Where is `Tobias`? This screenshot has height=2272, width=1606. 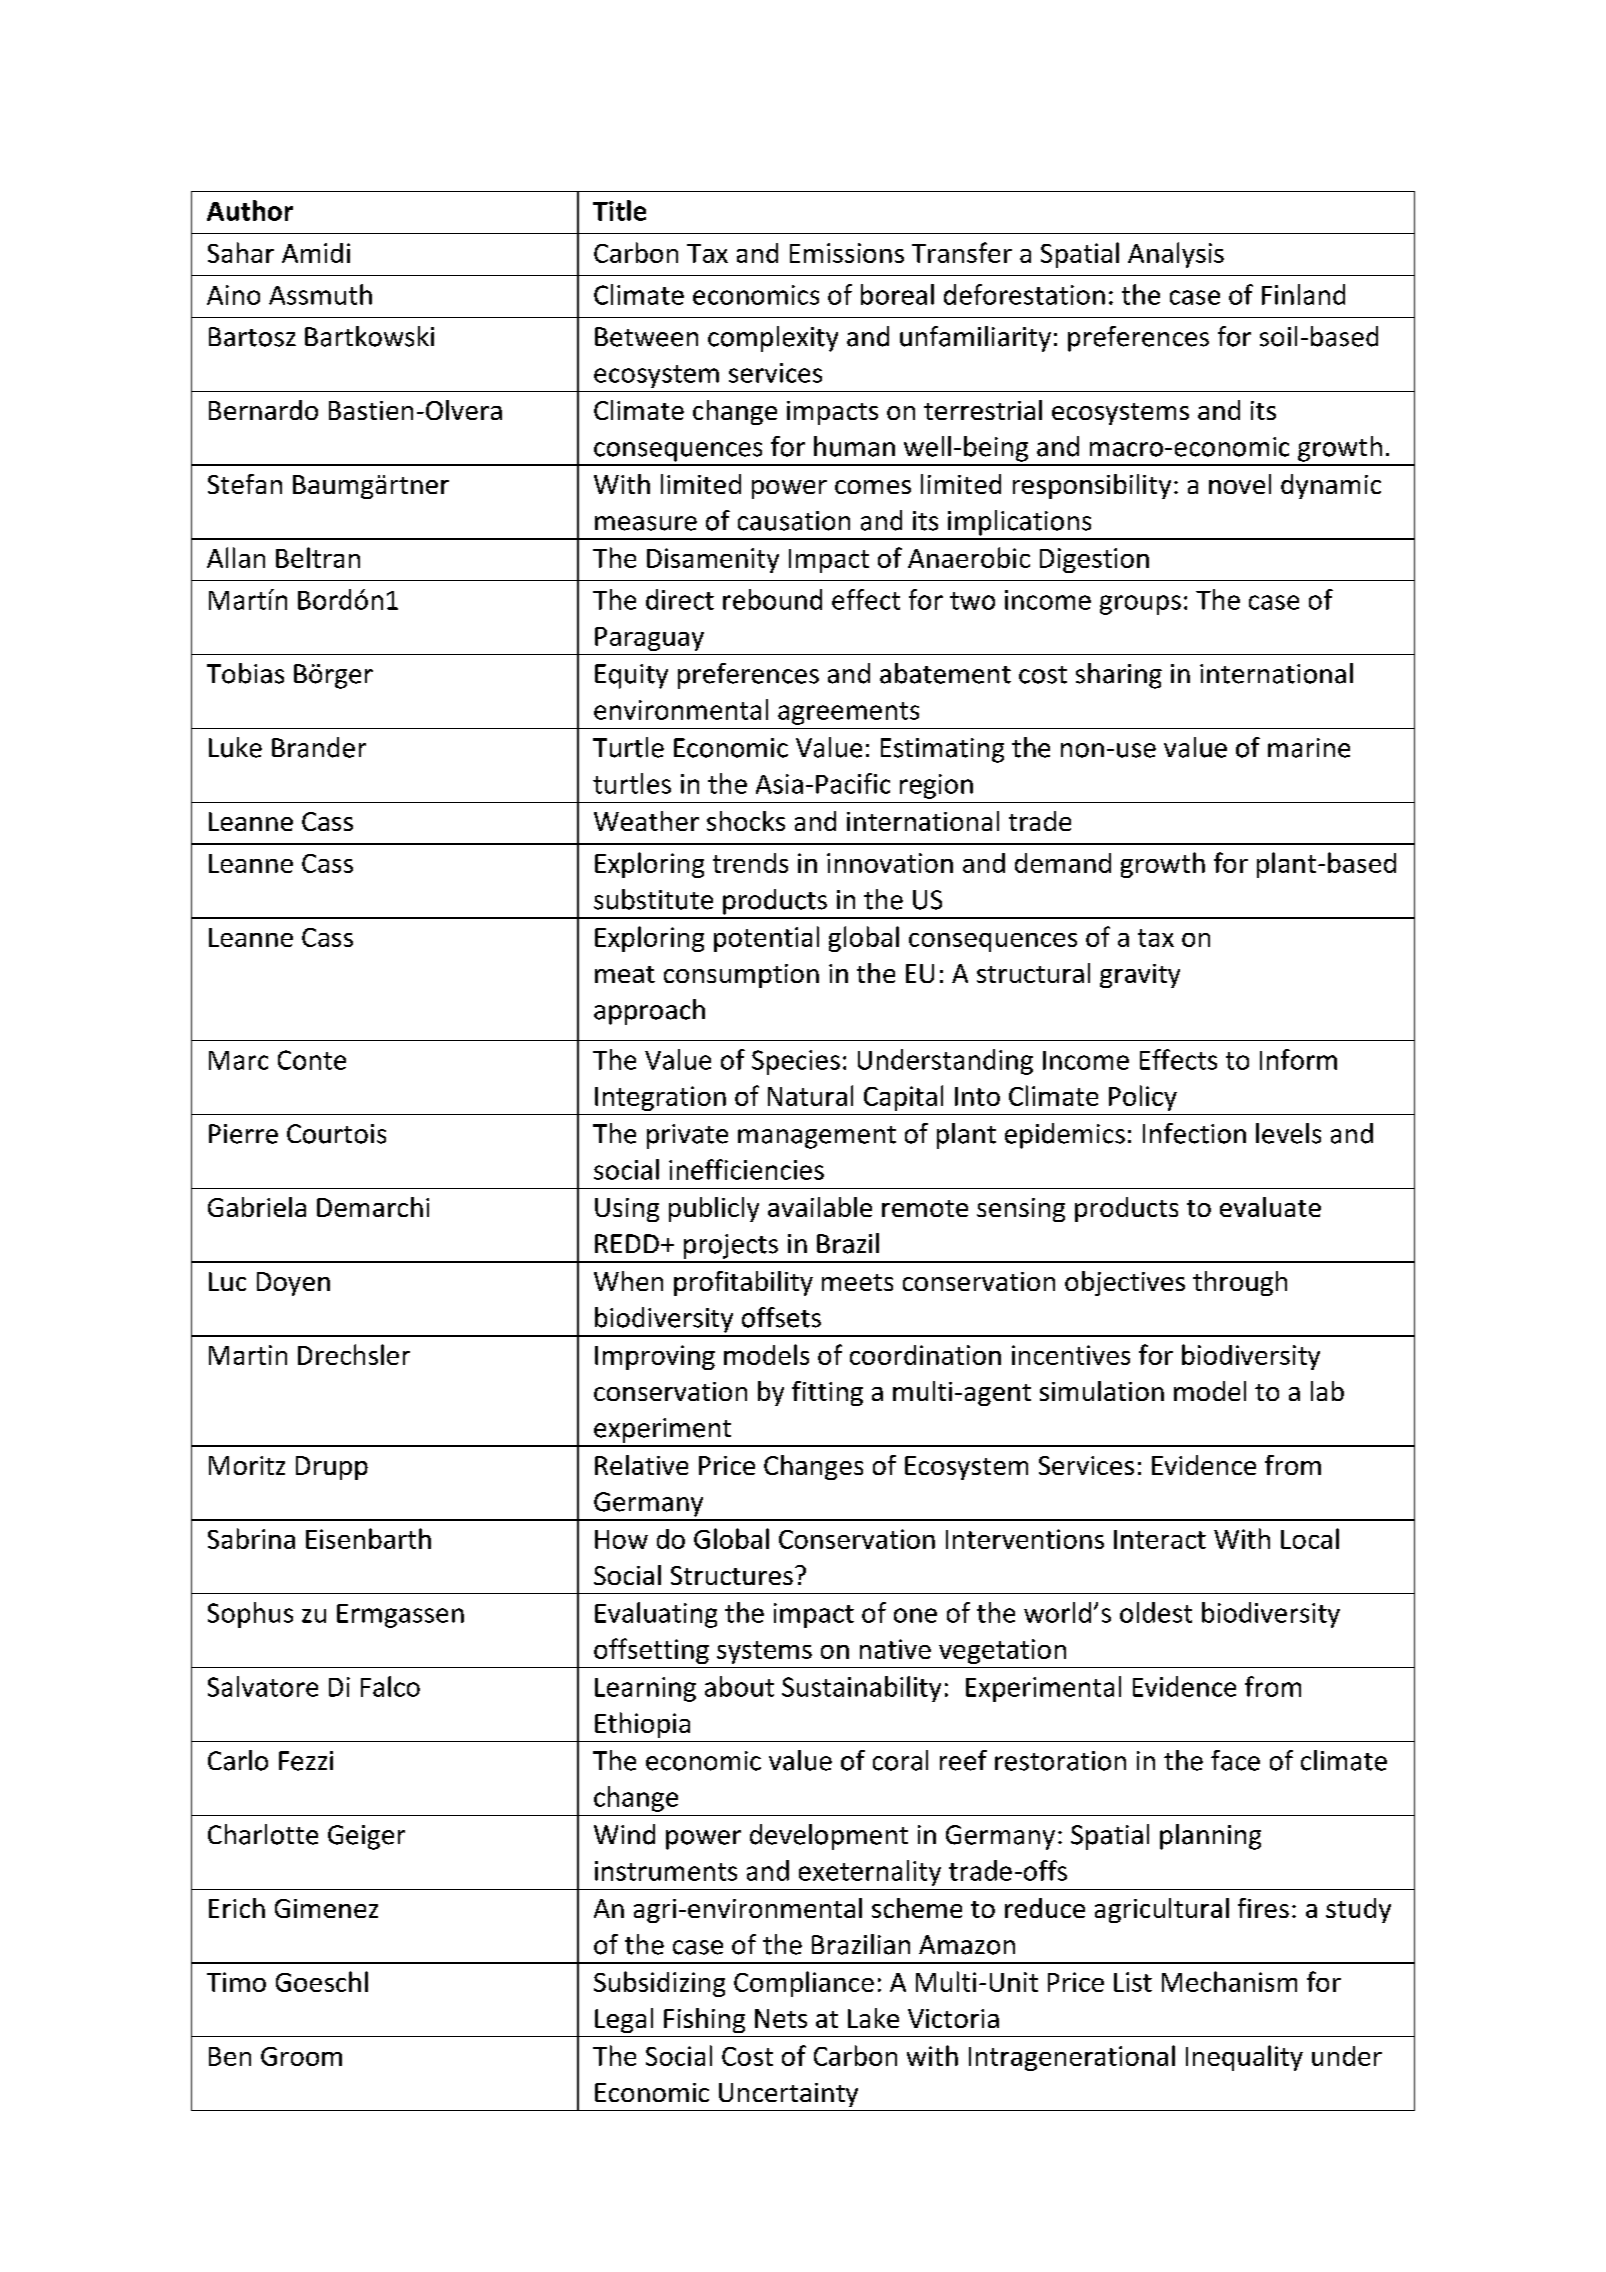
Tobias is located at coordinates (245, 673).
